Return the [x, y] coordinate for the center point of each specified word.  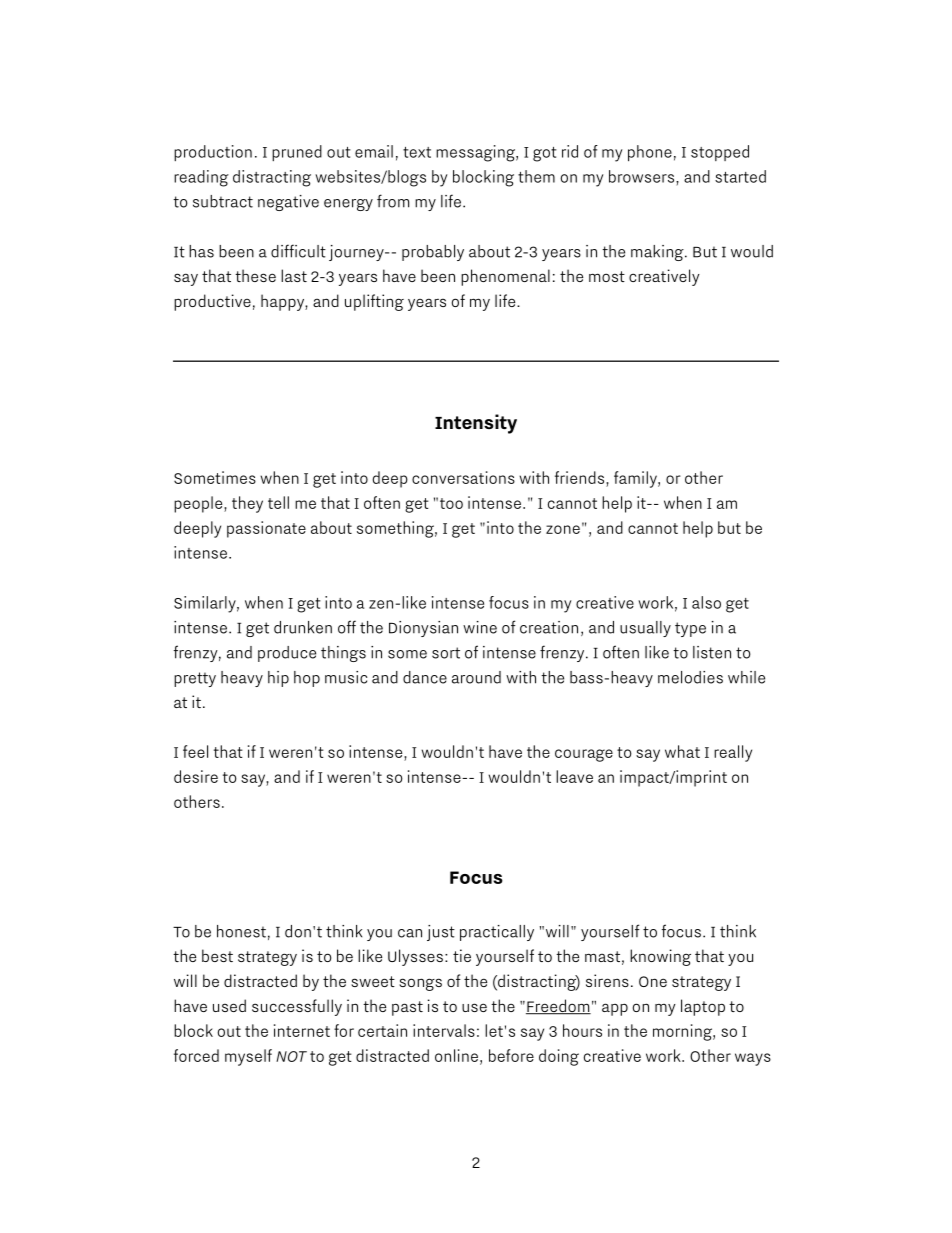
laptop [703, 1007]
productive [212, 302]
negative [288, 203]
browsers [643, 176]
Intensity [476, 424]
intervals [444, 1030]
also [706, 602]
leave [574, 776]
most [607, 276]
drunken [303, 627]
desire [196, 776]
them [536, 176]
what [682, 751]
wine [480, 627]
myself [248, 1057]
